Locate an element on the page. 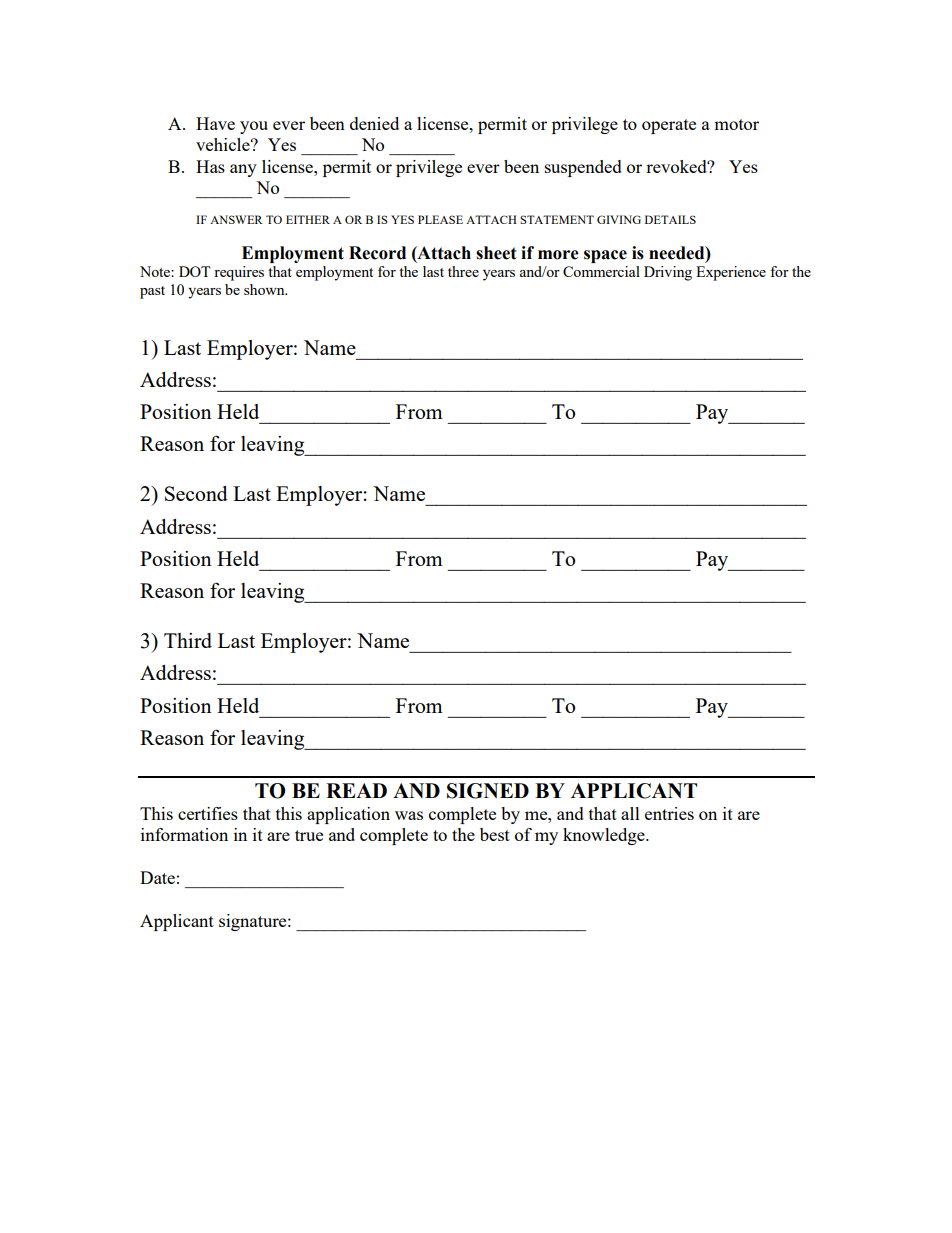 The width and height of the page is (952, 1233). best is located at coordinates (495, 834).
